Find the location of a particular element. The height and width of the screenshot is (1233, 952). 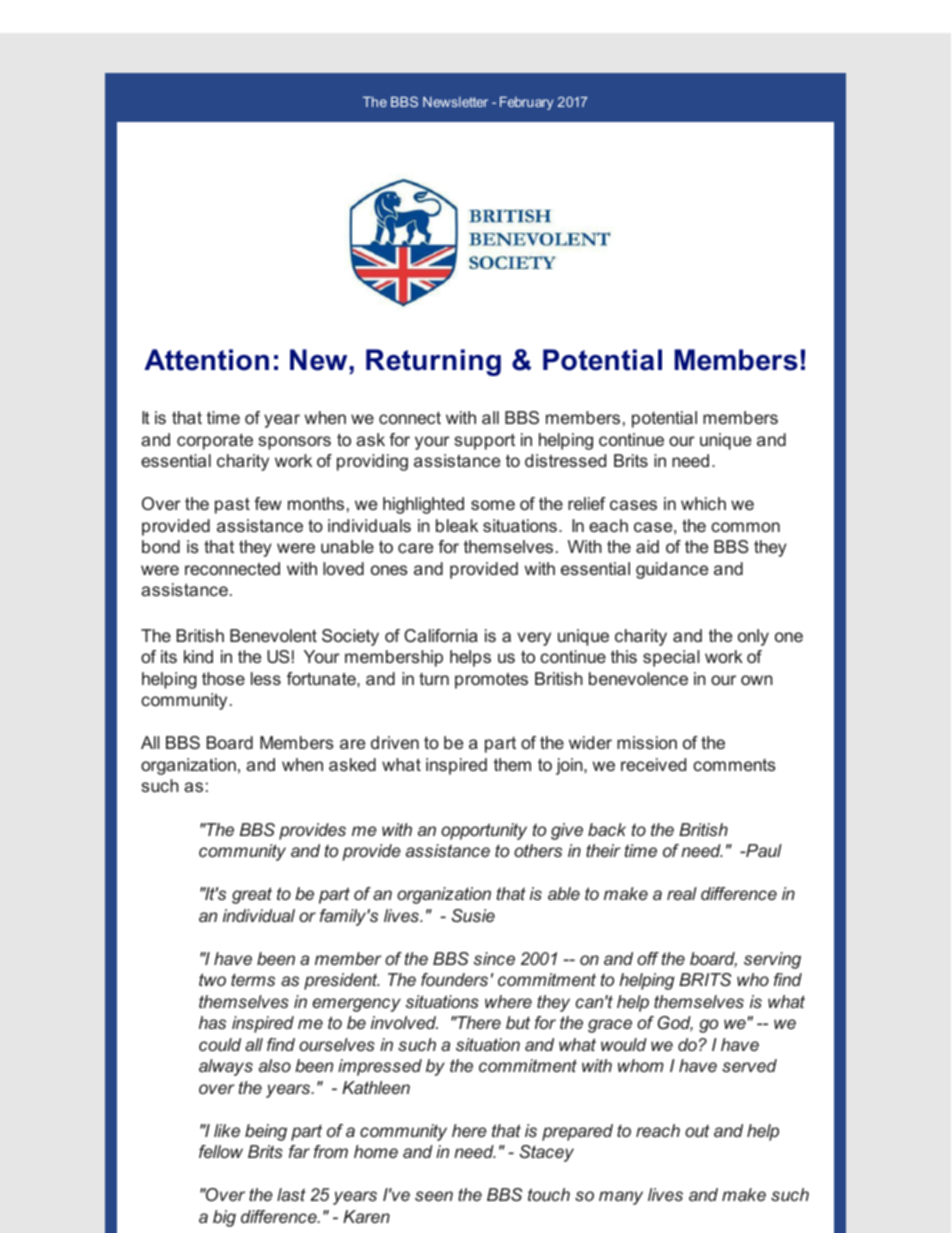

Attention is located at coordinates (206, 360).
